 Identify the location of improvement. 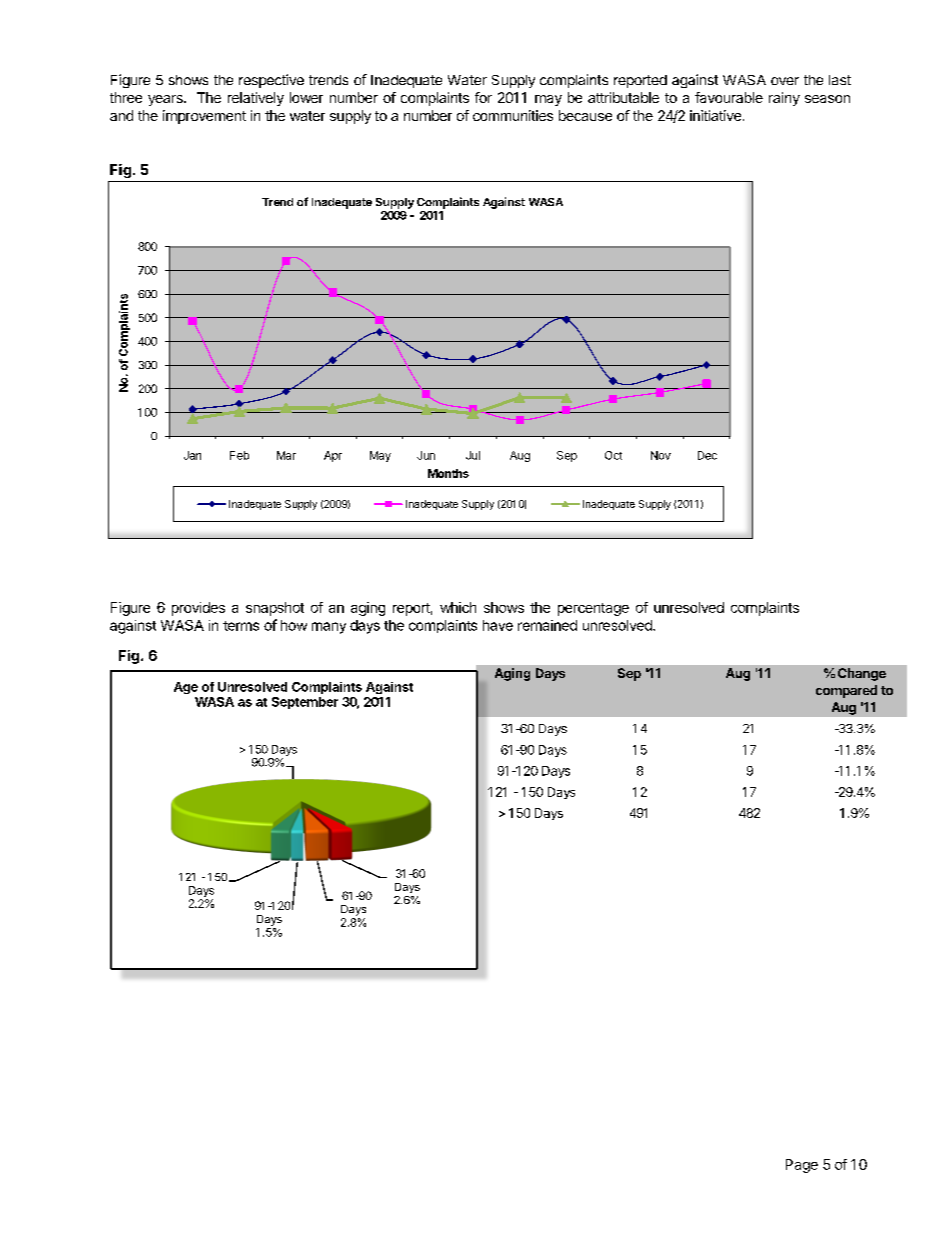
(204, 117).
